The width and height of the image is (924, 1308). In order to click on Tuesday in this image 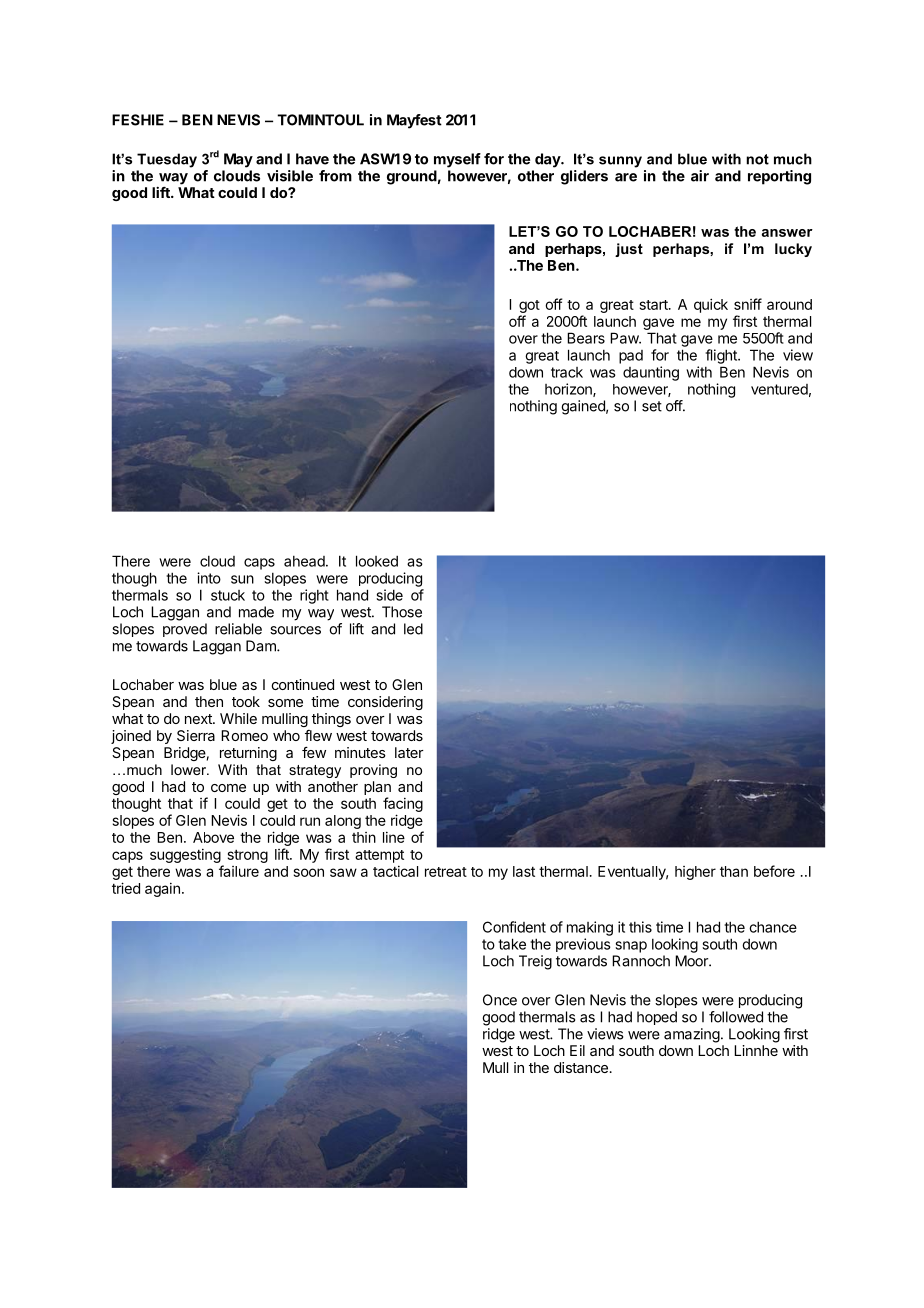, I will do `click(167, 160)`.
